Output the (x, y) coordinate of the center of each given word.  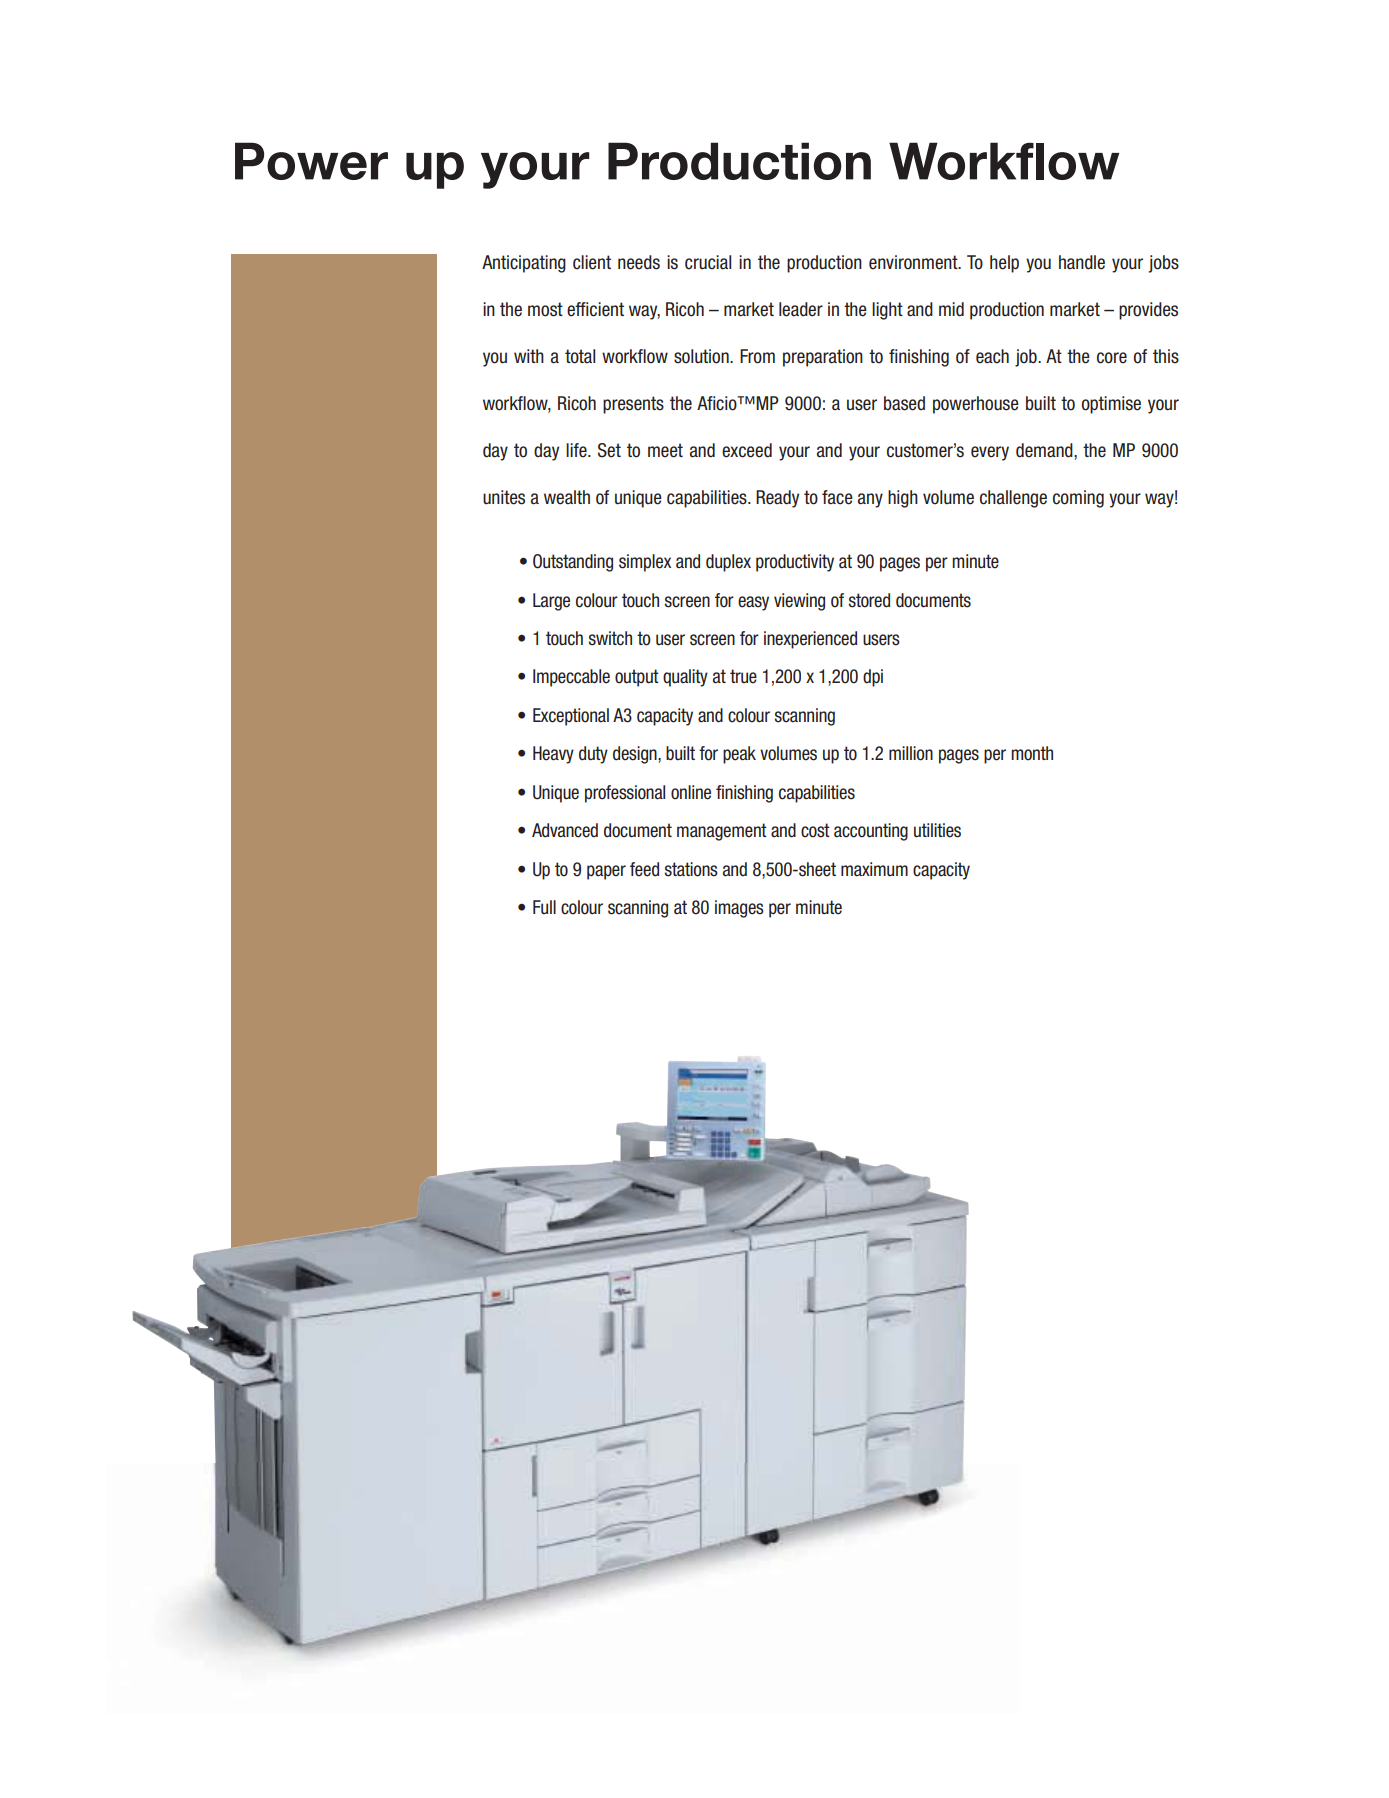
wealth (567, 497)
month (1032, 753)
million (911, 753)
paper (606, 872)
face (837, 497)
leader (801, 309)
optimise (1111, 405)
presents (633, 405)
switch (610, 638)
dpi (873, 678)
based (904, 403)
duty (593, 755)
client (592, 262)
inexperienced (810, 640)
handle (1082, 262)
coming (1078, 499)
